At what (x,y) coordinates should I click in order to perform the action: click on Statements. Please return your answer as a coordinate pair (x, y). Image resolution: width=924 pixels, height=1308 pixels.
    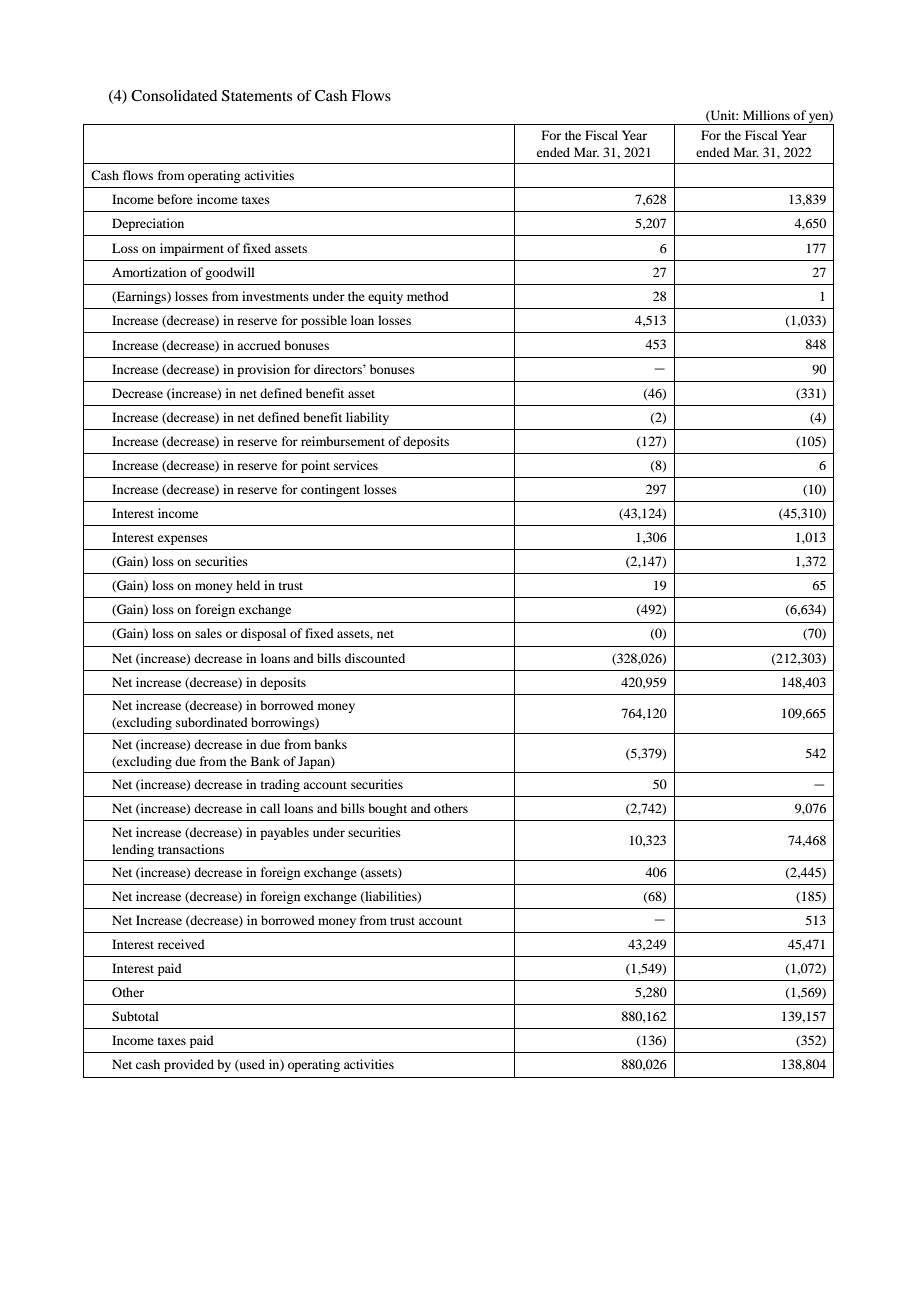
    Looking at the image, I should click on (257, 96).
